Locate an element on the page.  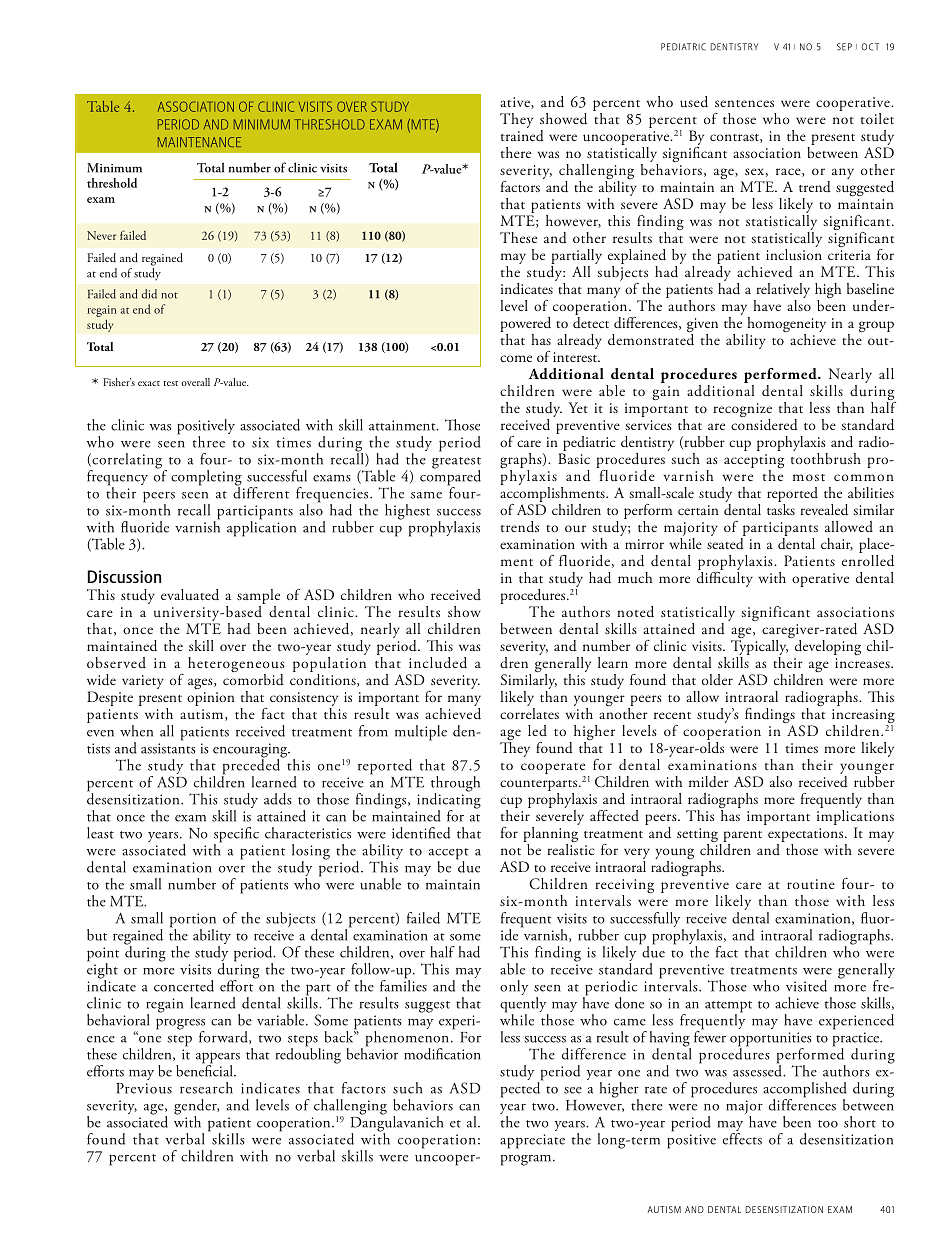
MAINTENANCE is located at coordinates (199, 142).
